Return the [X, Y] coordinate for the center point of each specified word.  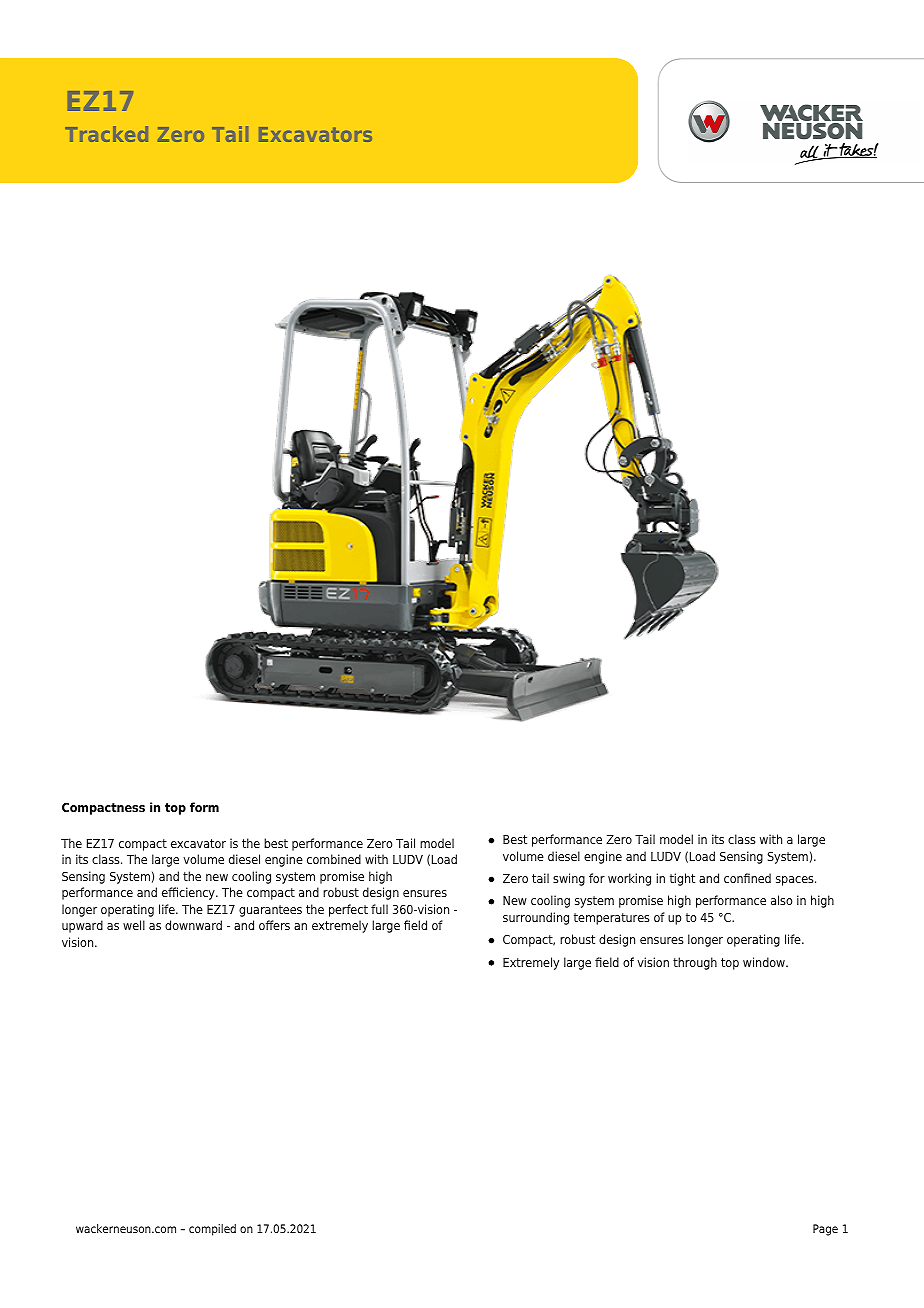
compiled [212, 1230]
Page [825, 1230]
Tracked [106, 134]
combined [334, 859]
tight [682, 879]
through [695, 963]
